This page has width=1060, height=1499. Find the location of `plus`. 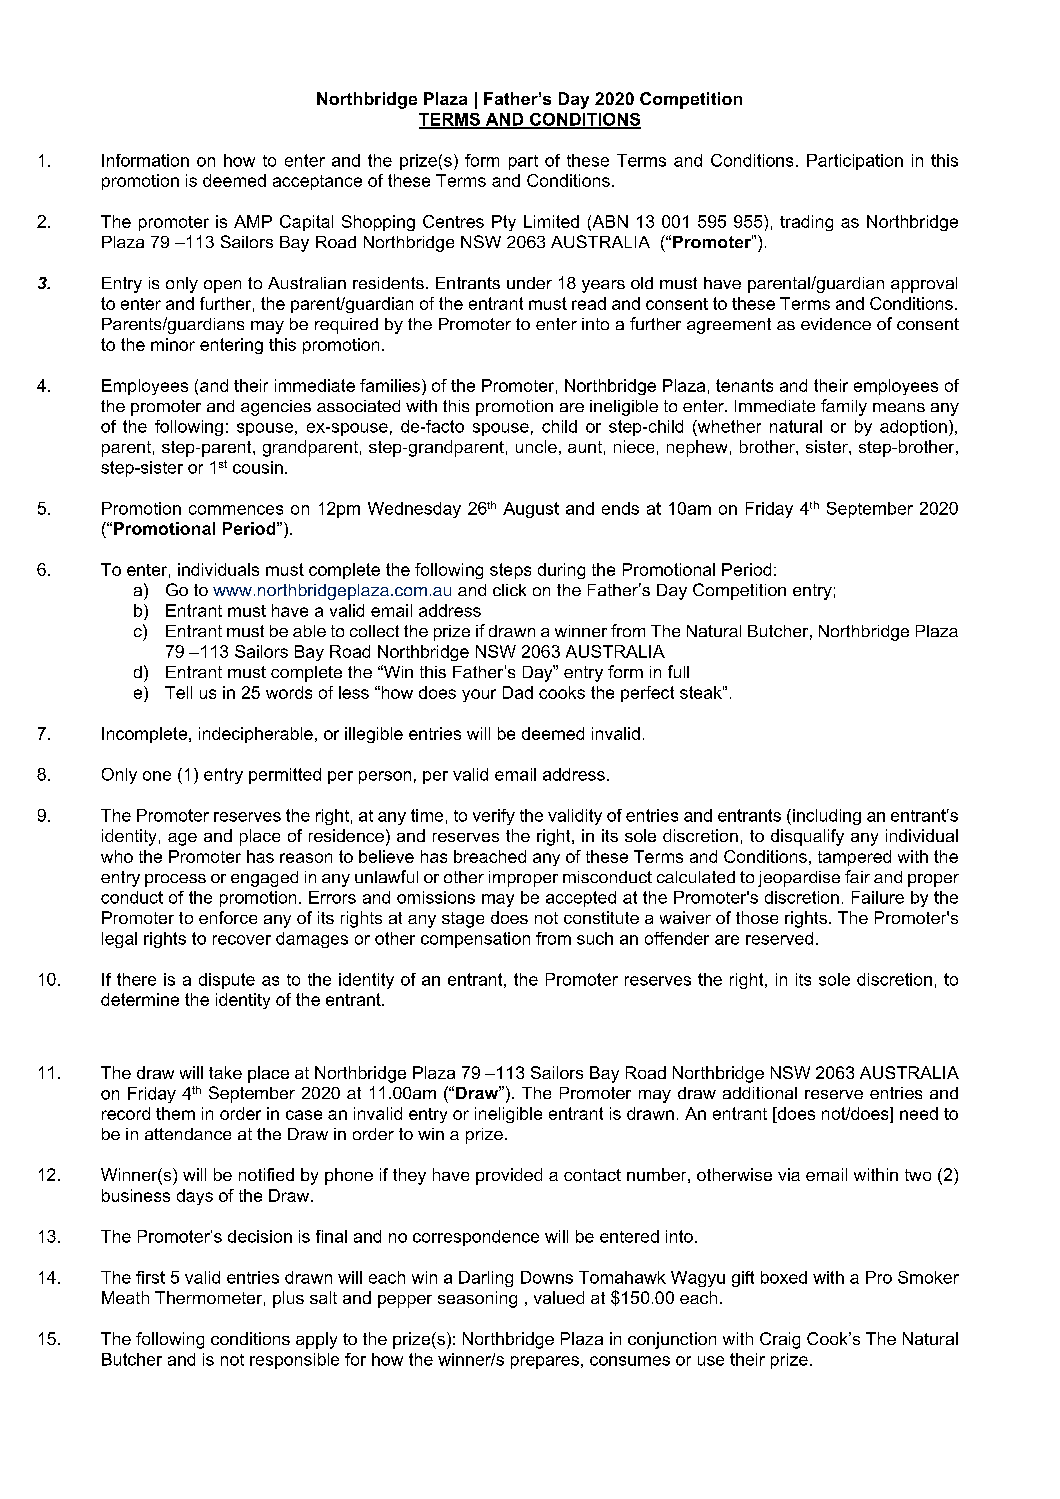

plus is located at coordinates (288, 1299).
